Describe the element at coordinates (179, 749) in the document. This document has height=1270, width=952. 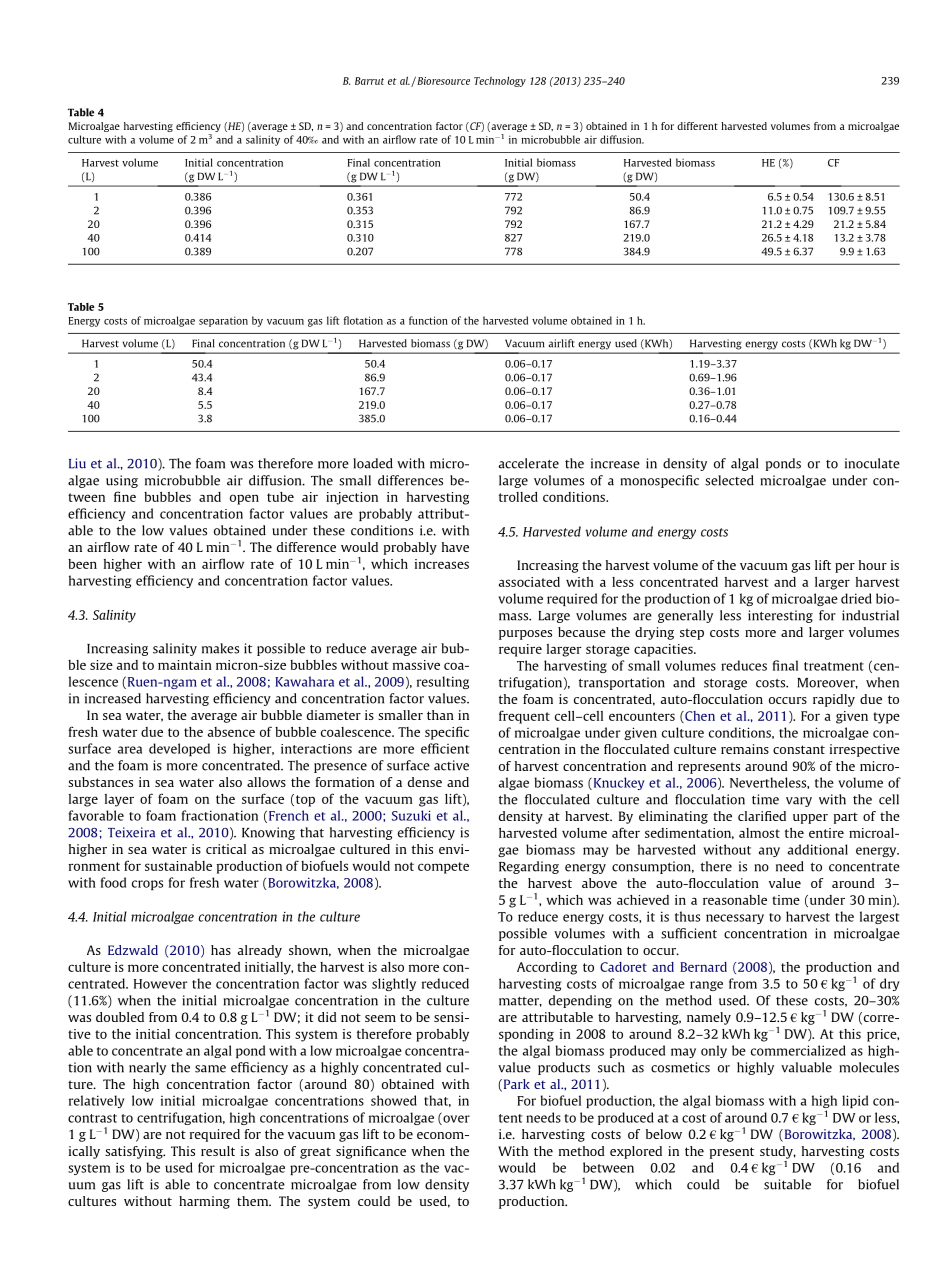
I see `developed` at that location.
